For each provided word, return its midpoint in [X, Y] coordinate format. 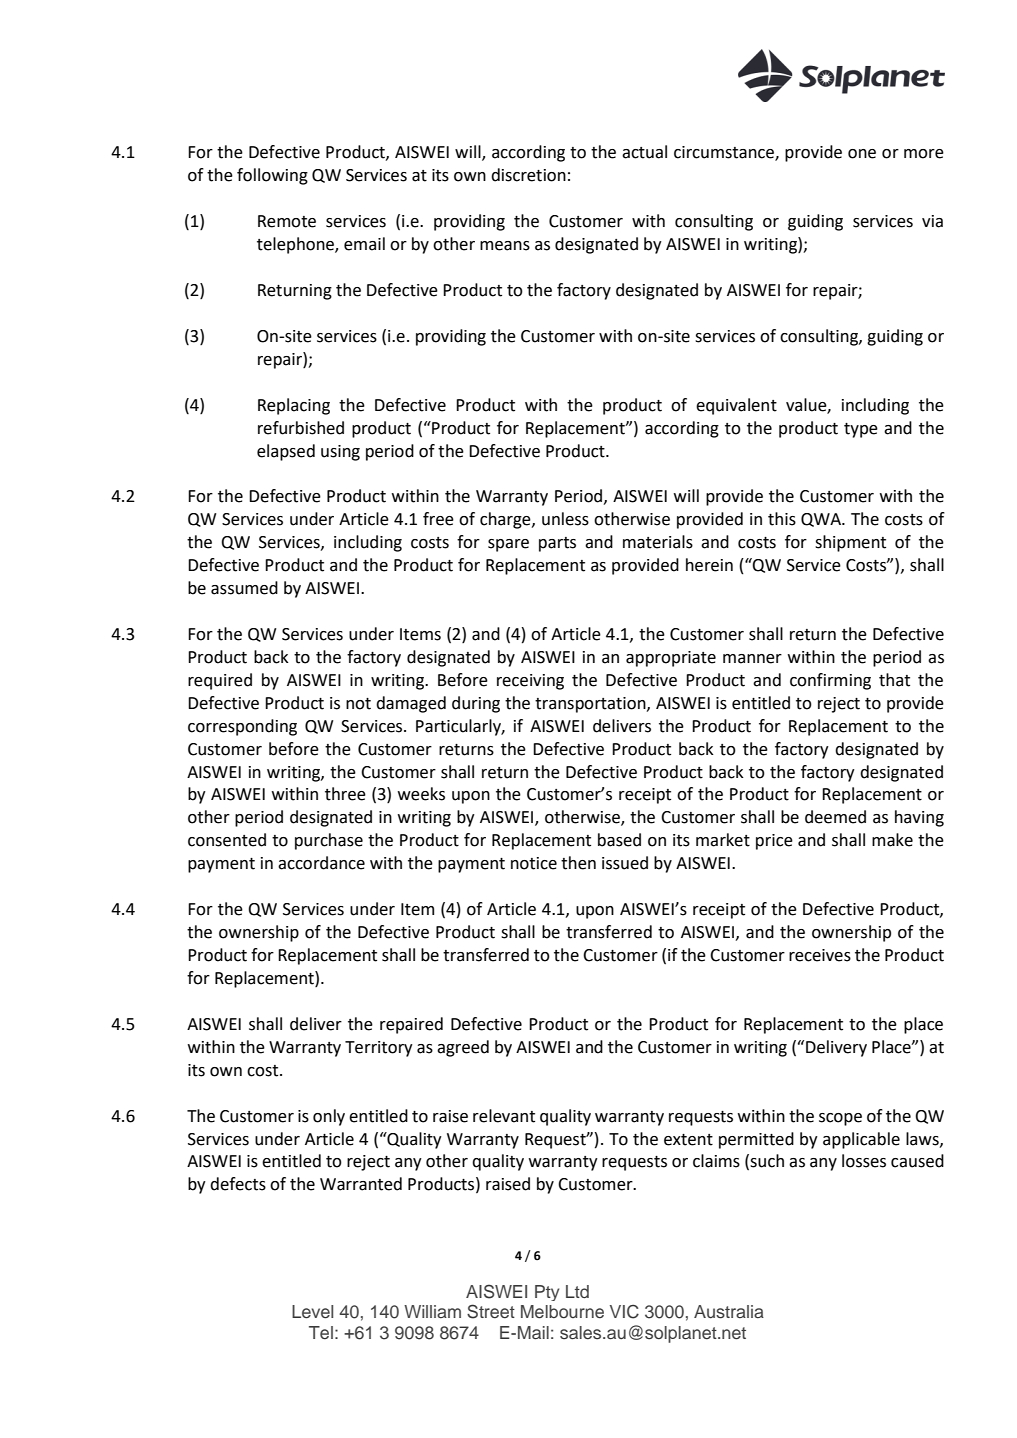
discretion [528, 175]
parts [557, 544]
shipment [850, 543]
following [272, 176]
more [924, 154]
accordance [321, 863]
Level [312, 1312]
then [578, 863]
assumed [244, 588]
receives [820, 955]
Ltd [577, 1291]
